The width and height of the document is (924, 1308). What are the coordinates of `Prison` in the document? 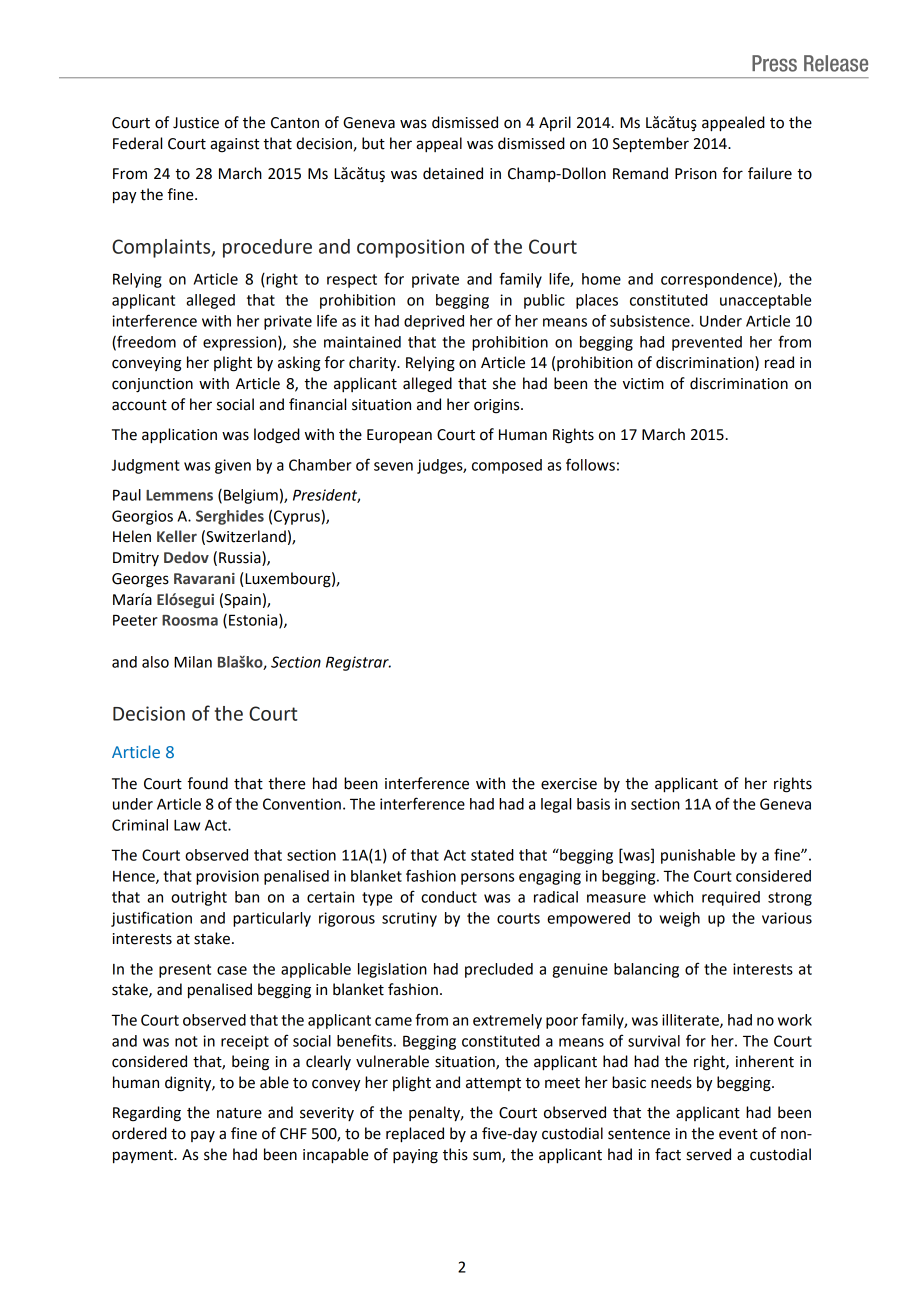 It's located at (696, 174).
